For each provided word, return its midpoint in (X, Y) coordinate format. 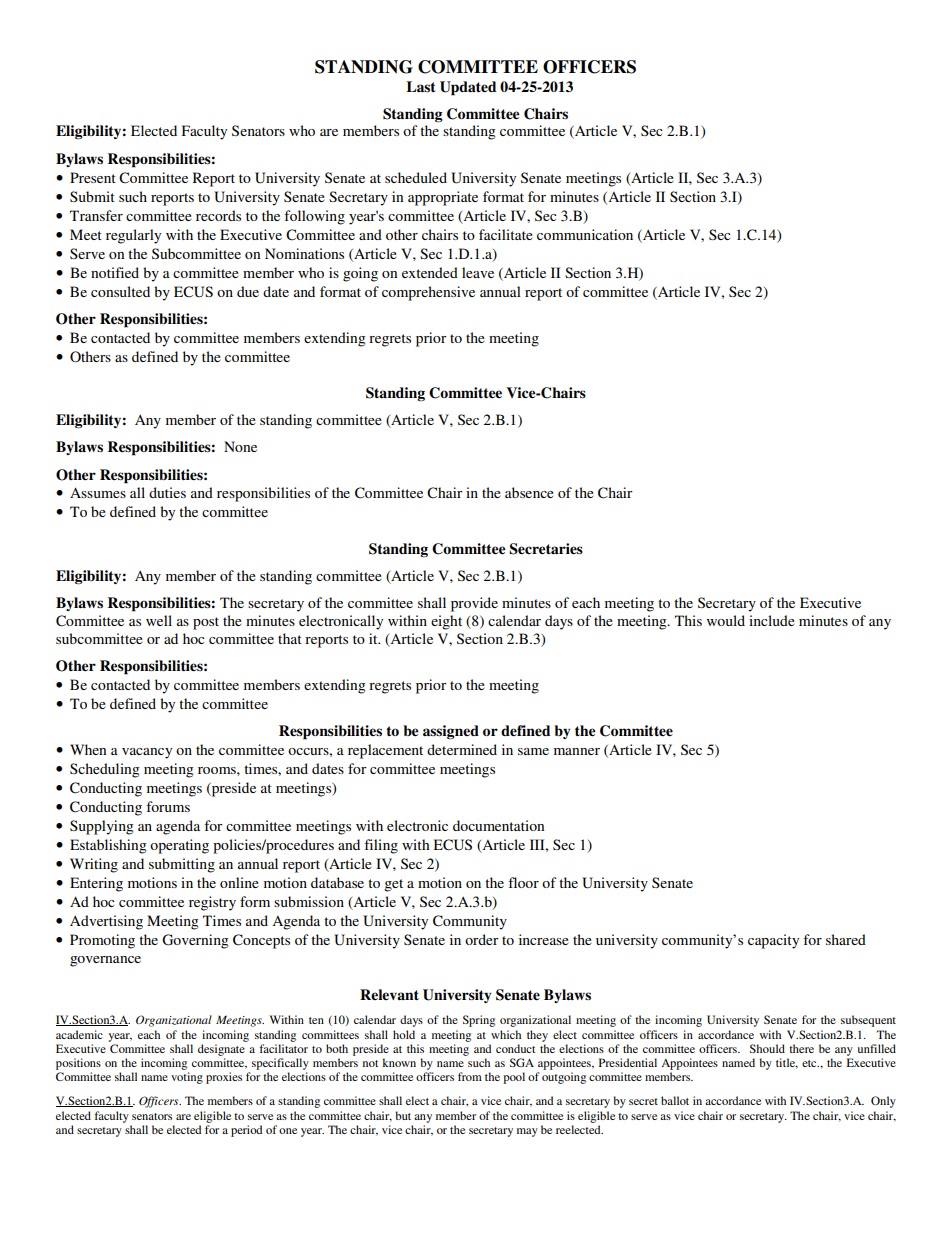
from (470, 1076)
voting (187, 1078)
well (159, 620)
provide (474, 604)
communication (585, 234)
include (772, 620)
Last (421, 87)
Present (93, 177)
